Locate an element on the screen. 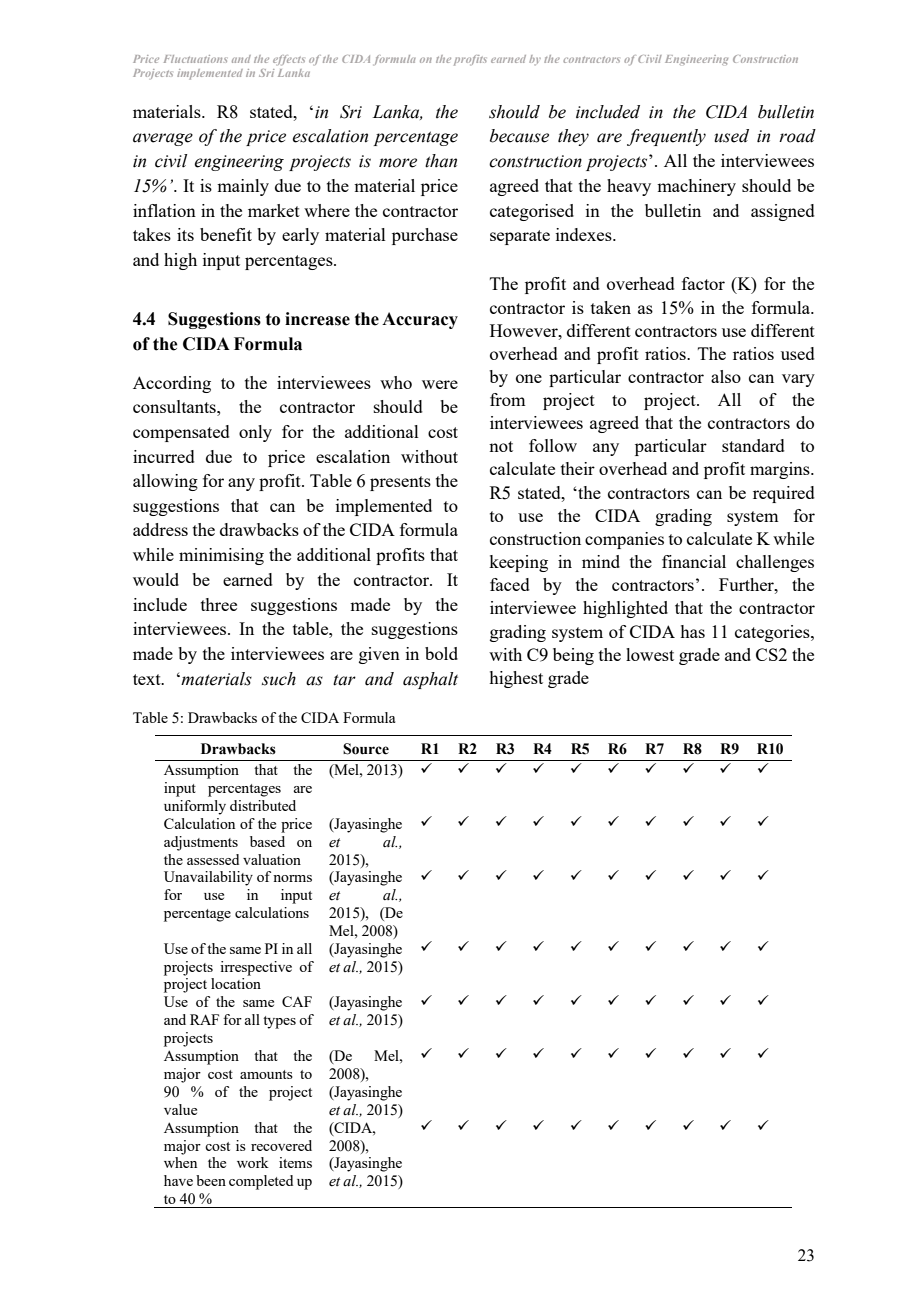  frequently is located at coordinates (666, 137).
